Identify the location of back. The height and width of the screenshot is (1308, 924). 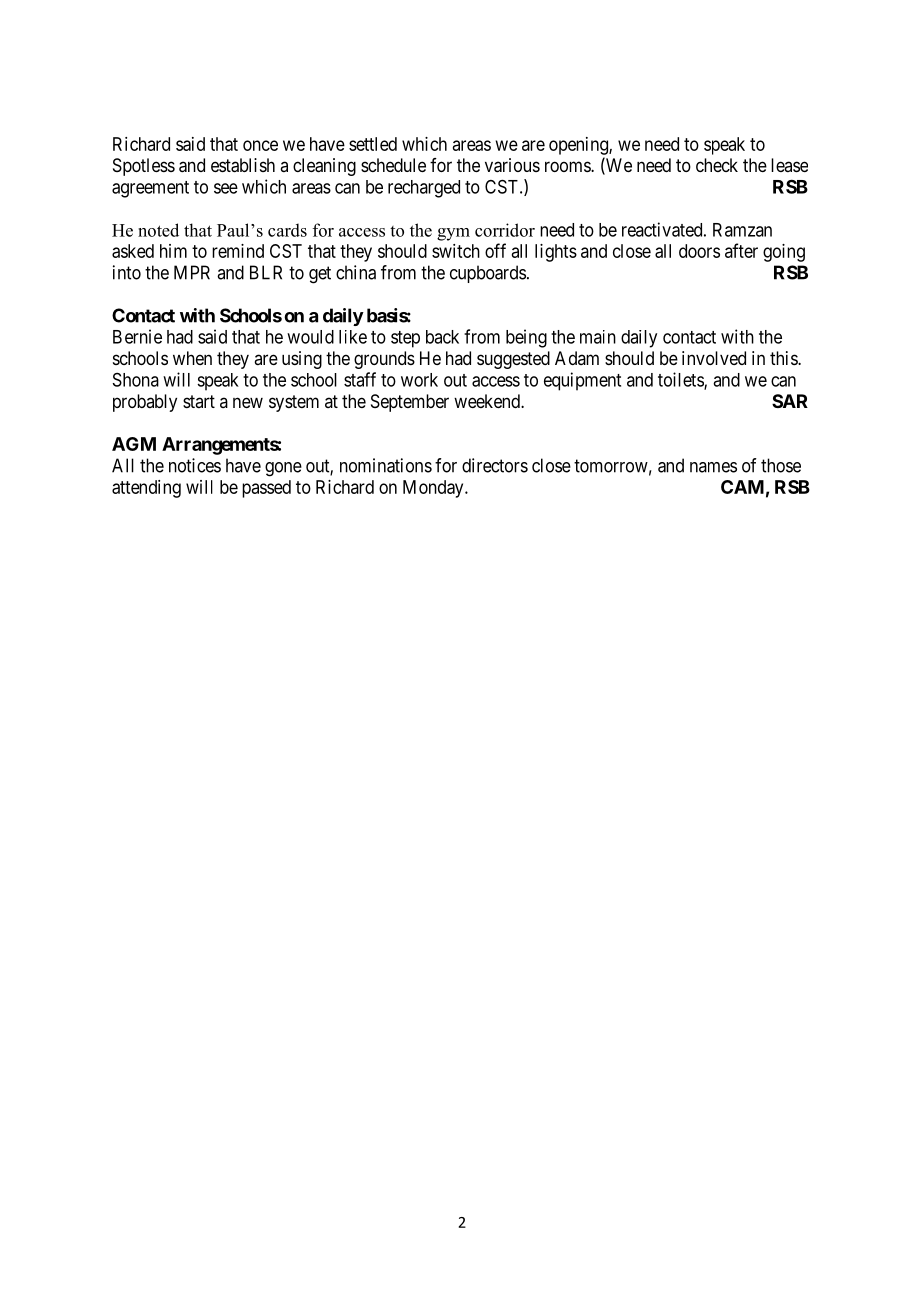
(442, 337).
